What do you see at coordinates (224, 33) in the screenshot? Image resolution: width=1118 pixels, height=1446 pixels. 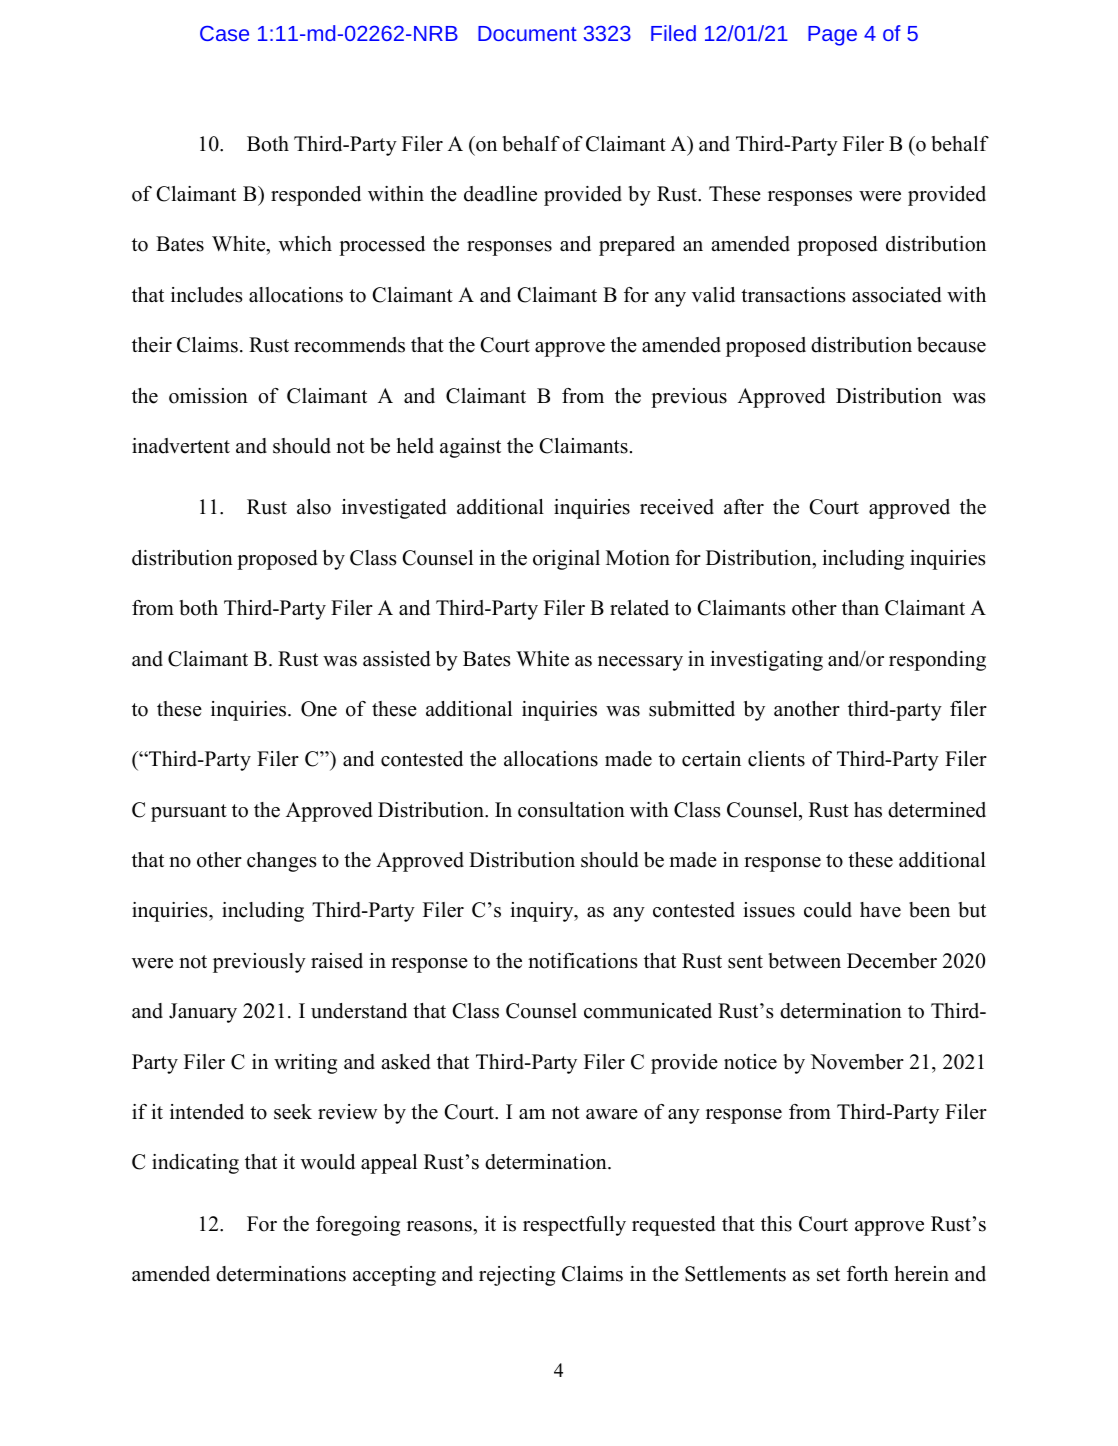 I see `Case` at bounding box center [224, 33].
